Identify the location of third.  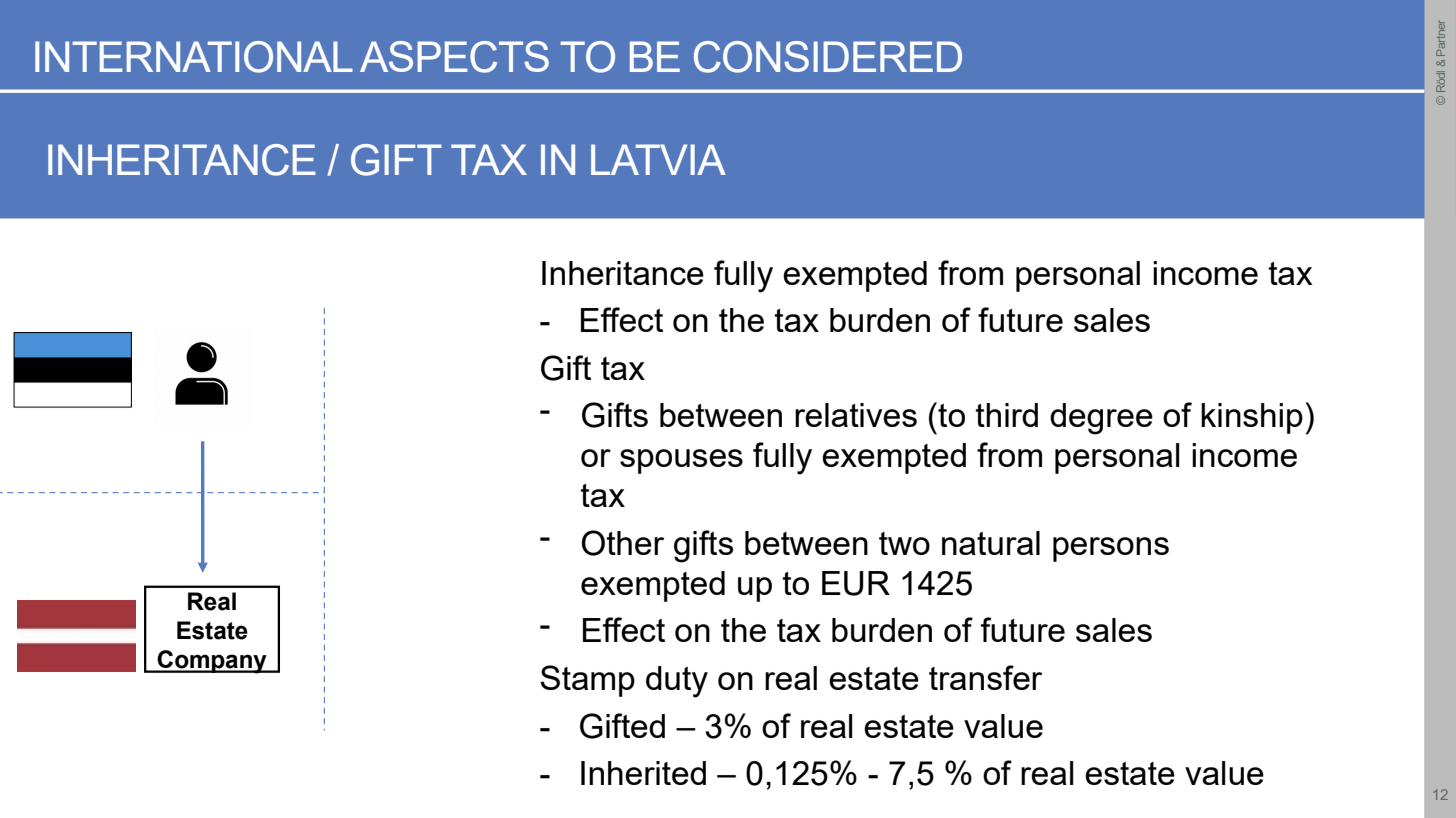
(1006, 415).
